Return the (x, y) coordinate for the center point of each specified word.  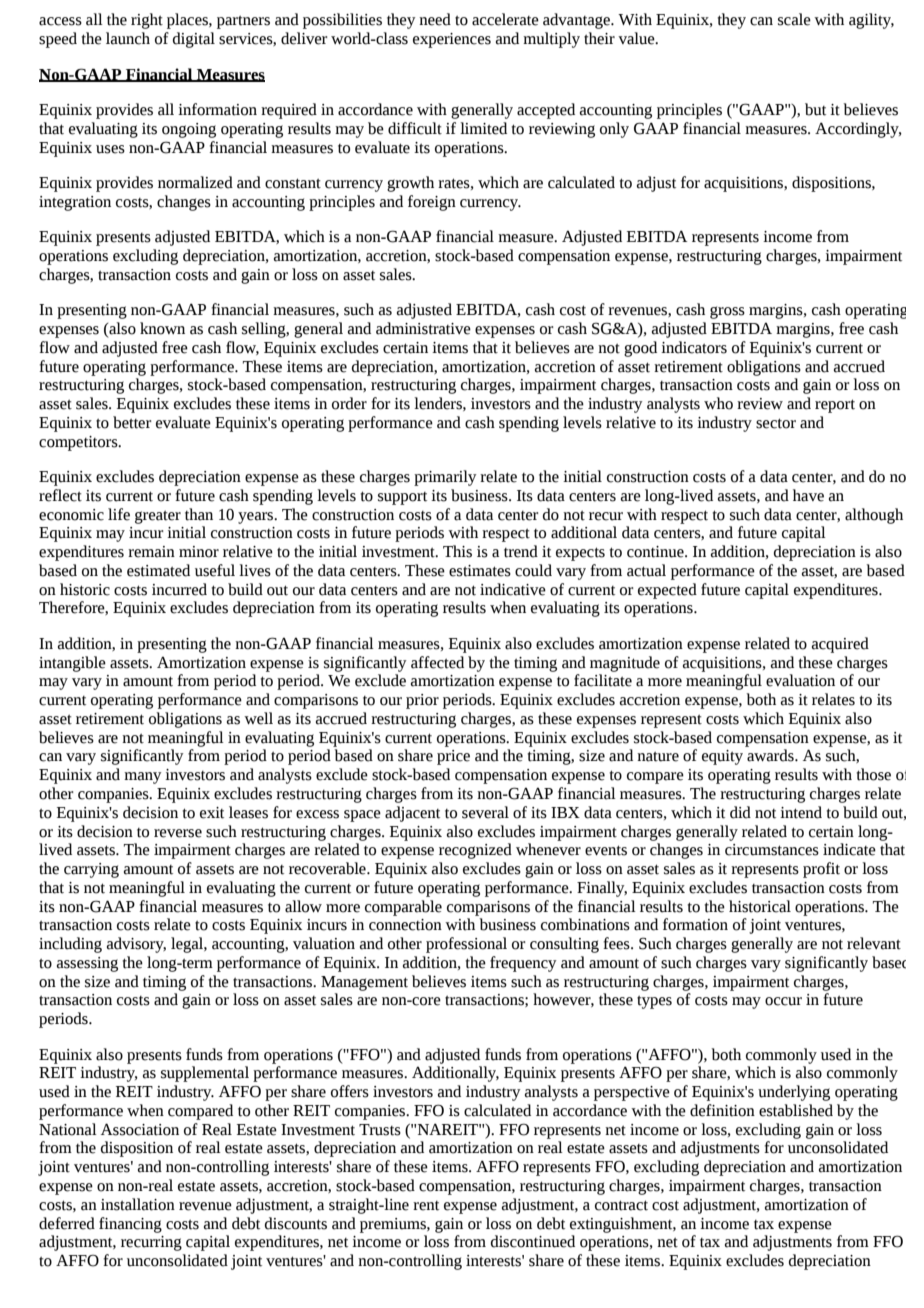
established (796, 1110)
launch (128, 38)
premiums (394, 1225)
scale (794, 19)
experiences (452, 40)
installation (138, 1204)
